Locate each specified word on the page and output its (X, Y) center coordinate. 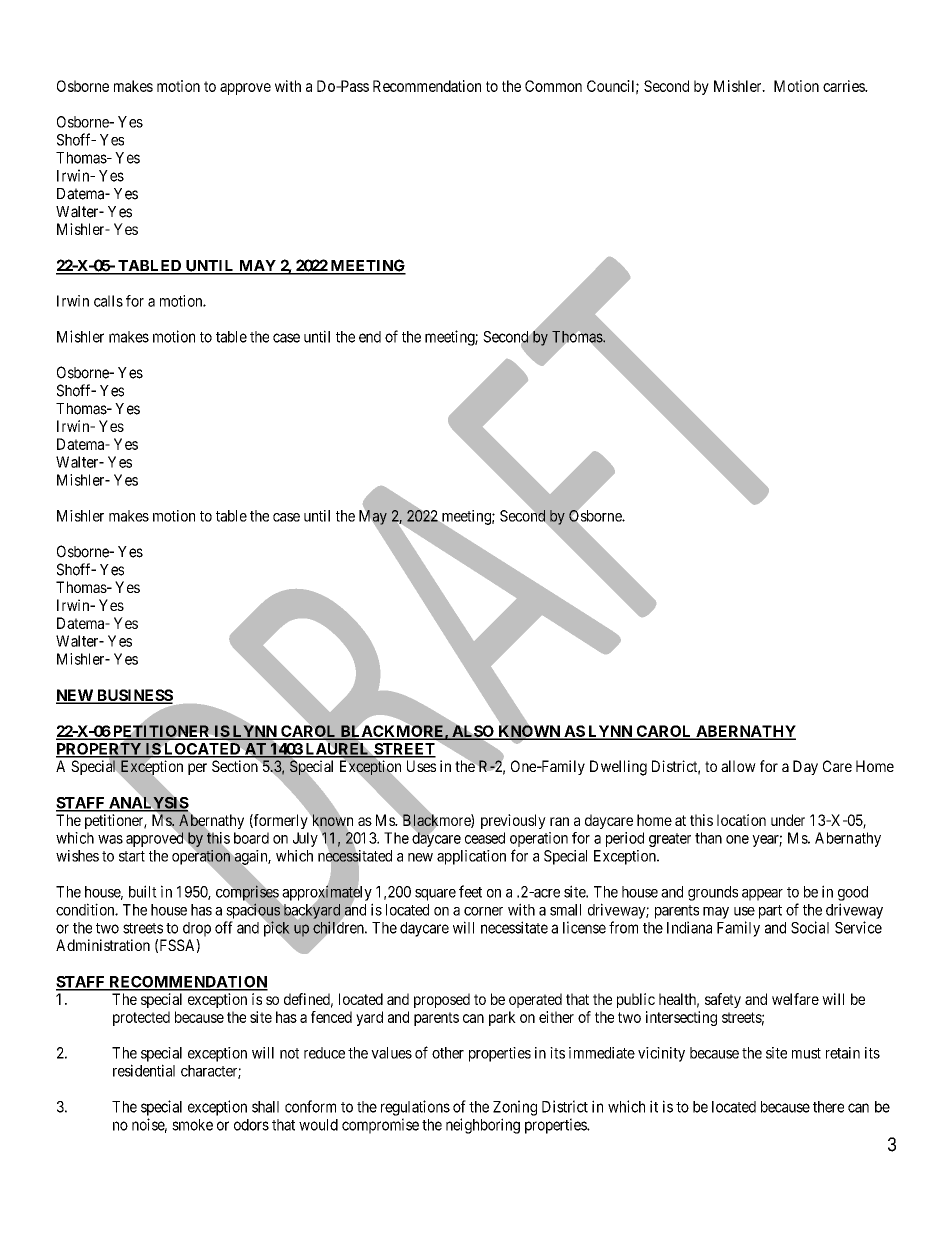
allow (738, 766)
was (110, 839)
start (132, 856)
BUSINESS (134, 696)
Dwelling (618, 768)
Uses (421, 766)
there (828, 1107)
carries (844, 86)
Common (553, 86)
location (741, 820)
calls (108, 301)
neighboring (483, 1126)
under (788, 820)
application (471, 857)
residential (144, 1070)
